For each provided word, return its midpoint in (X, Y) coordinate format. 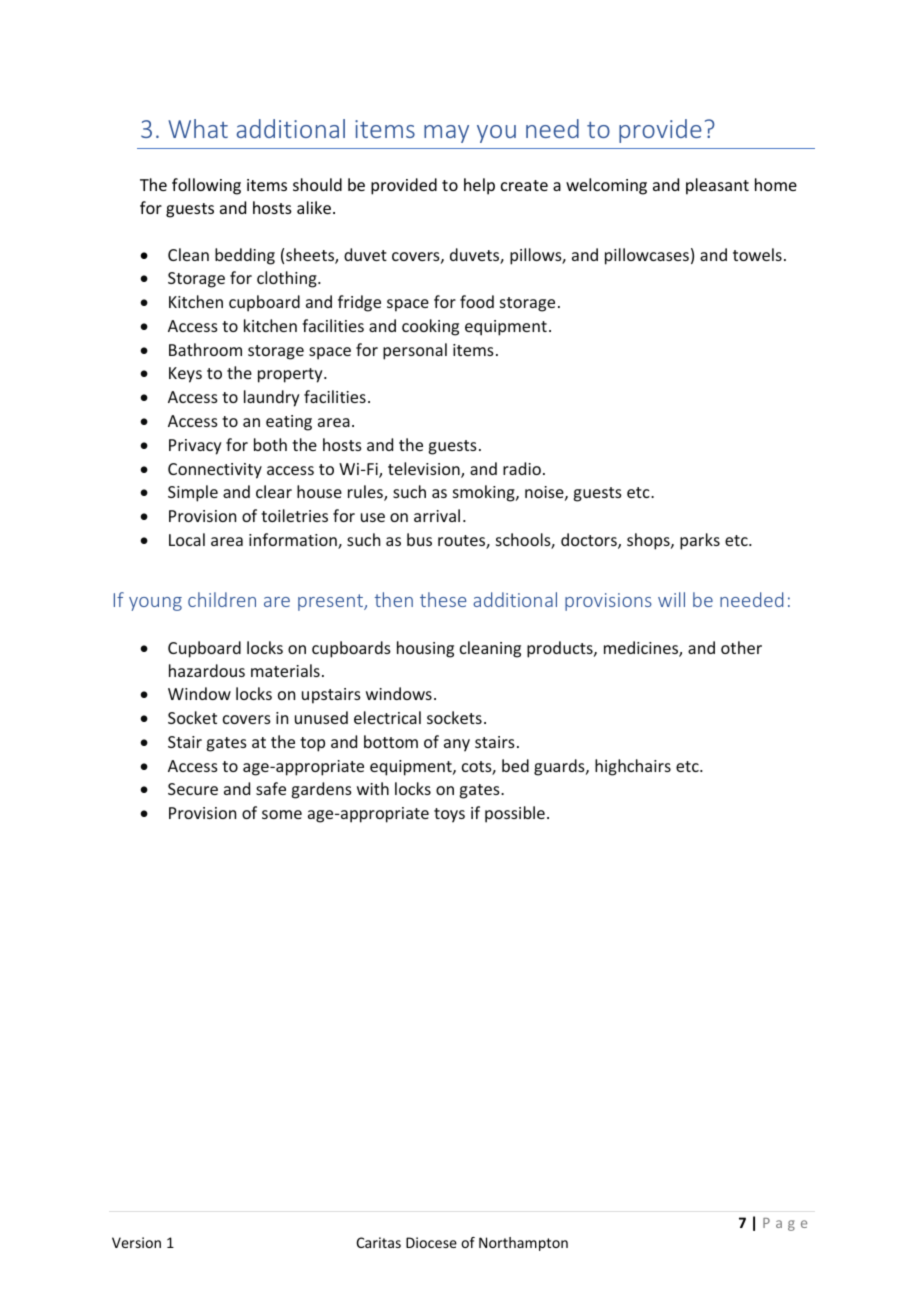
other (741, 647)
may (446, 134)
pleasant (717, 186)
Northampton (523, 1244)
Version (136, 1242)
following (206, 186)
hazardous (207, 670)
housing (425, 649)
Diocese (431, 1242)
